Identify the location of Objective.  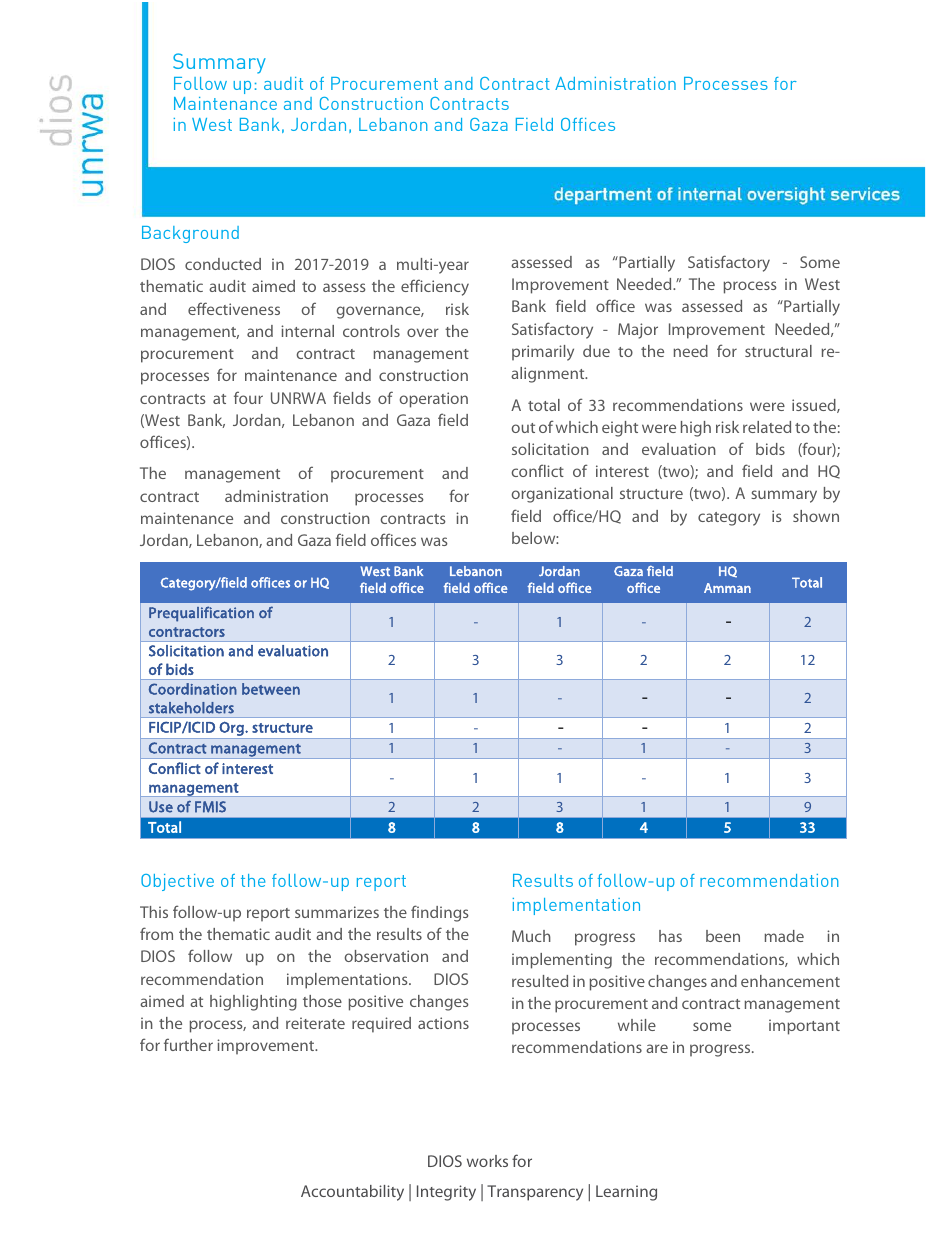
(177, 882).
